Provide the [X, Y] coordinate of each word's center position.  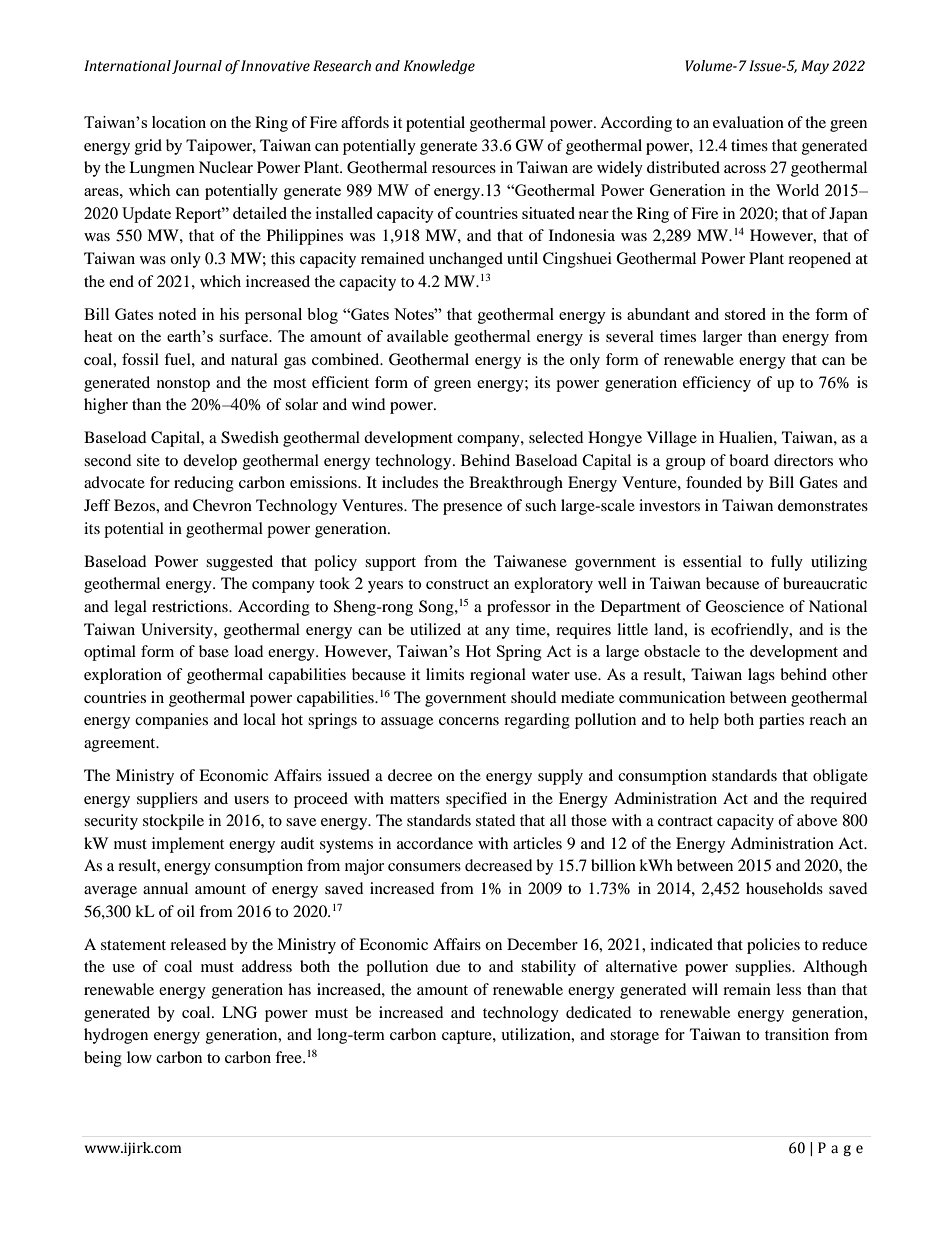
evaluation [748, 122]
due [448, 966]
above [817, 820]
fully [787, 563]
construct [457, 584]
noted [177, 314]
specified [476, 800]
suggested [239, 563]
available [418, 336]
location [179, 122]
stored [745, 314]
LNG [239, 1012]
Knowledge [439, 67]
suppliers [167, 800]
